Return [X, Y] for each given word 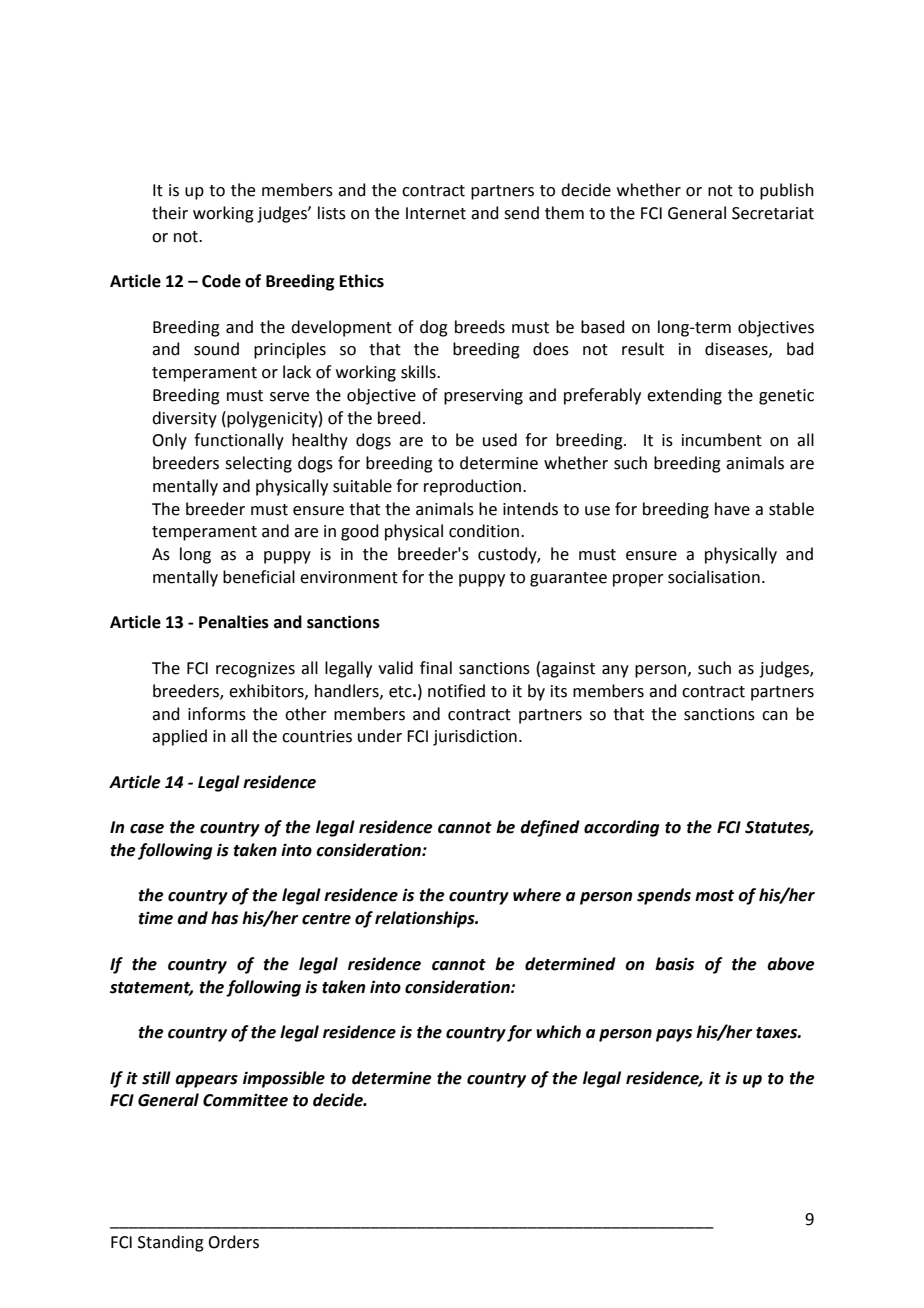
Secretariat [773, 213]
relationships [426, 919]
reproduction [472, 487]
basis [674, 964]
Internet [436, 213]
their [170, 213]
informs [217, 714]
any [615, 671]
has [224, 918]
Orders [233, 1242]
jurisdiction [475, 737]
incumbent [722, 440]
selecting [258, 464]
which [558, 1032]
